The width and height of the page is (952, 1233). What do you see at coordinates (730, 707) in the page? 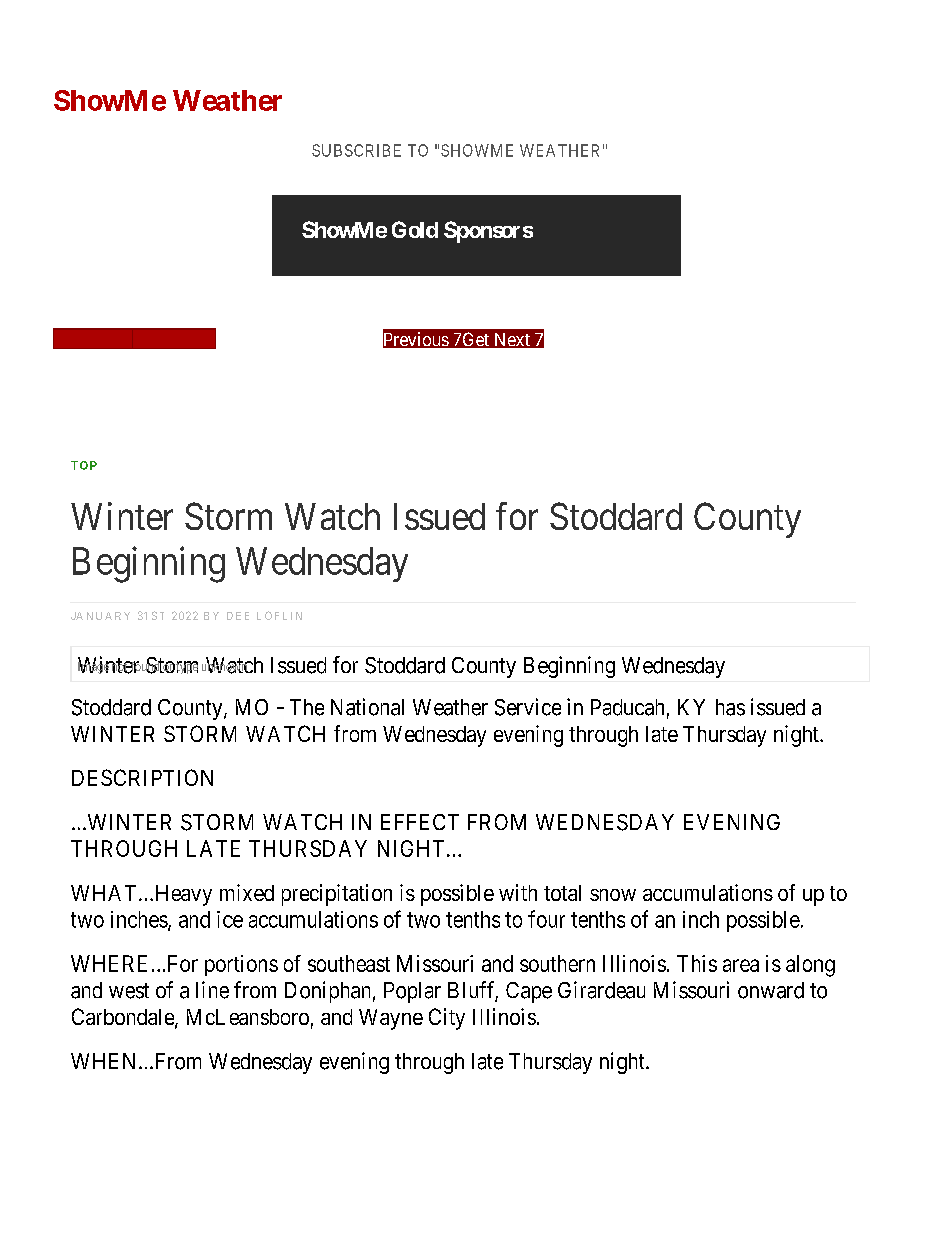
I see `has` at bounding box center [730, 707].
